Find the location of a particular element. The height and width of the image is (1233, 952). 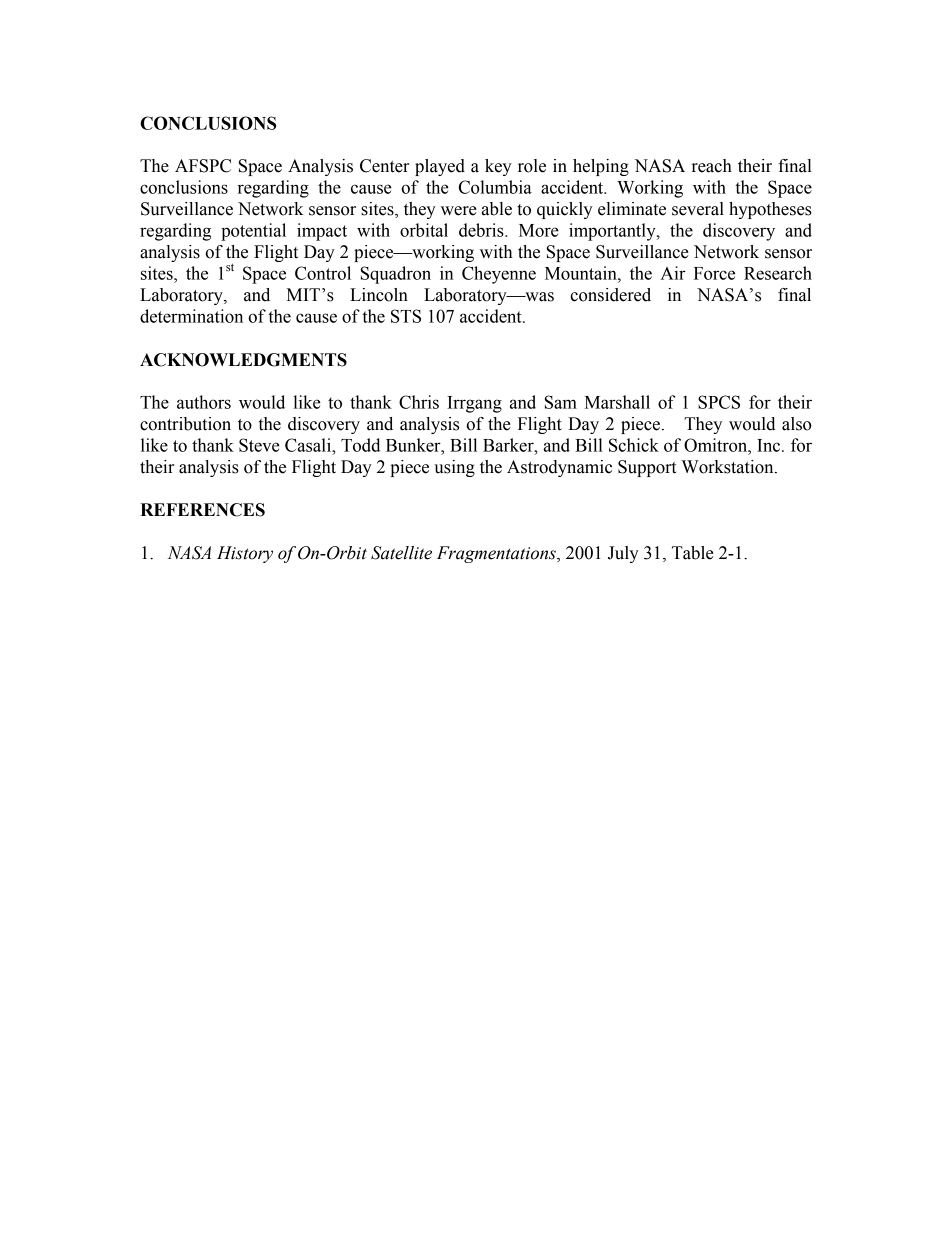

Cheyenne is located at coordinates (499, 275).
